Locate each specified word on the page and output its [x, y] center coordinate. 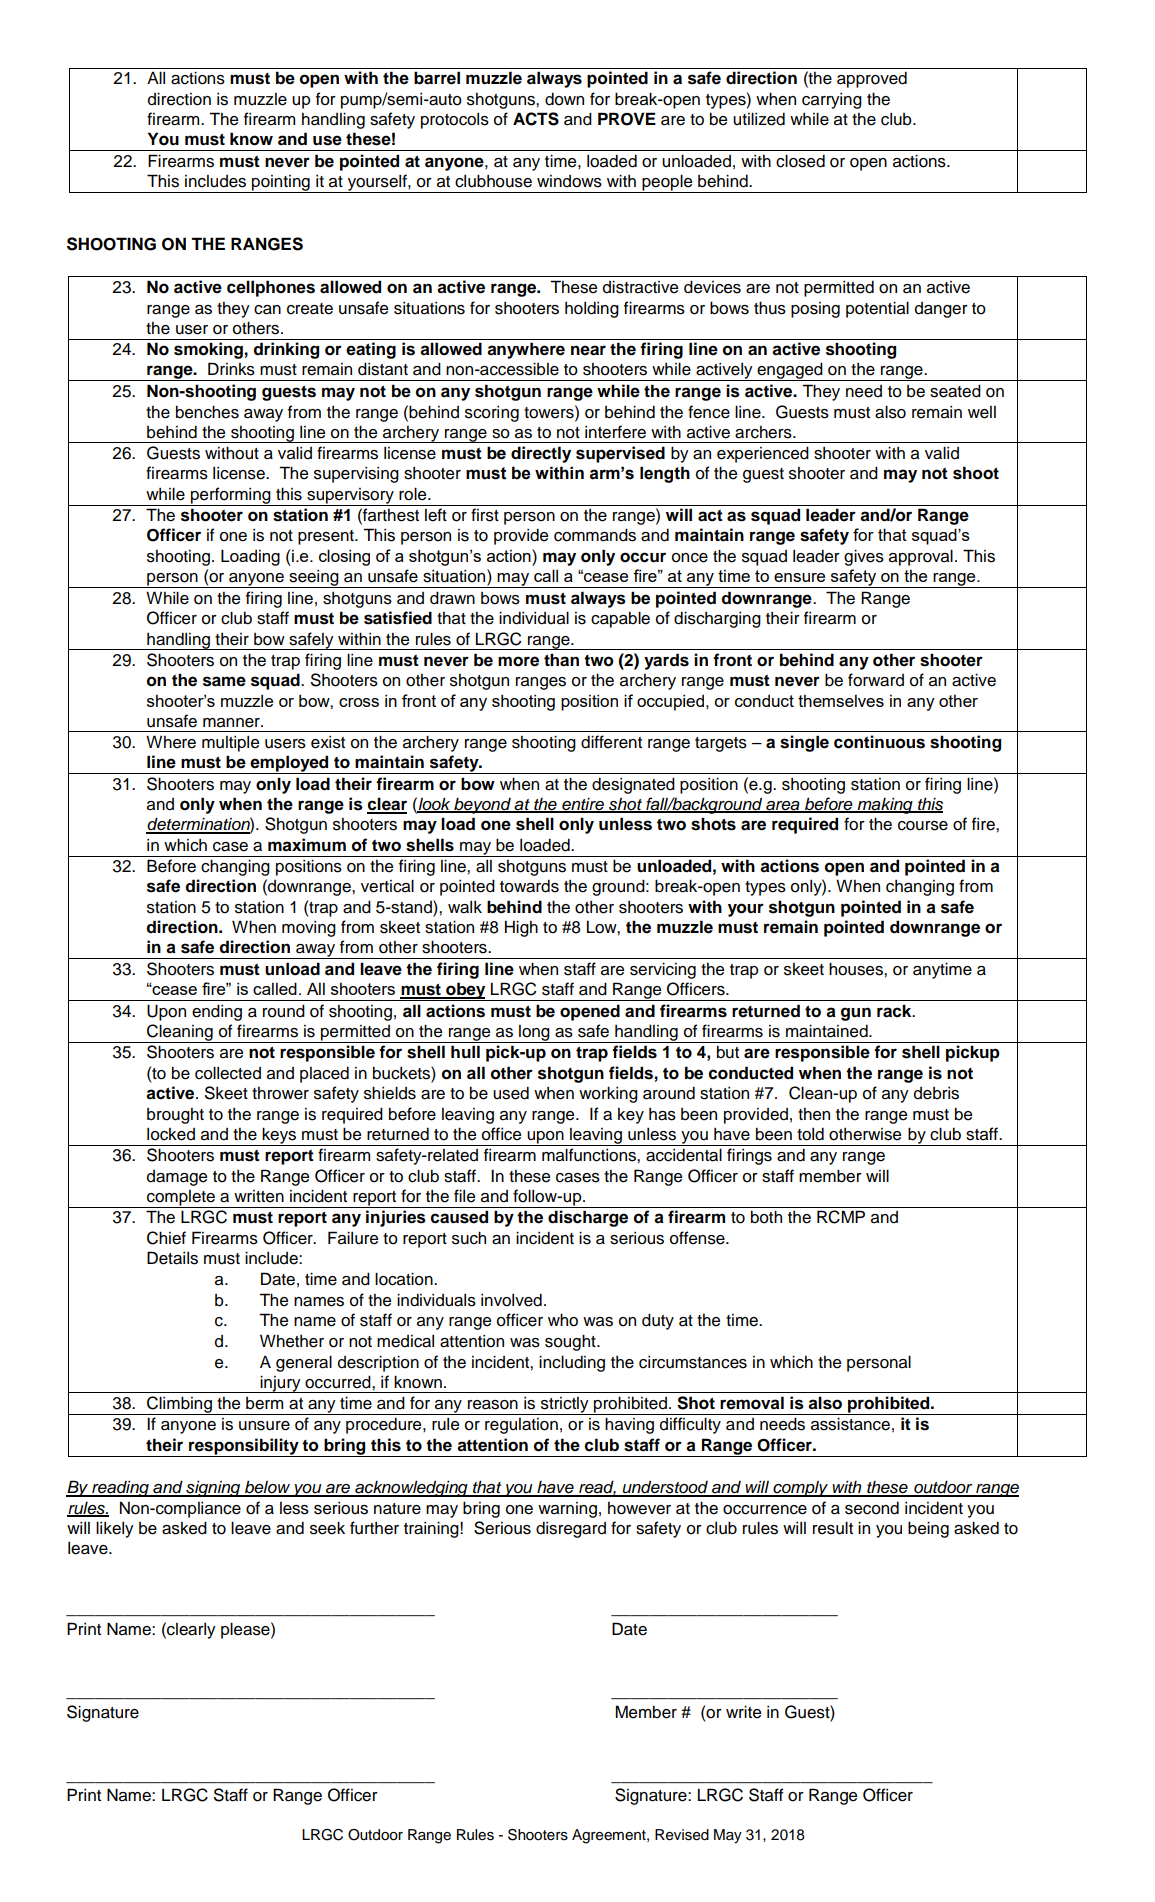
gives [864, 557]
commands [595, 535]
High [521, 928]
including [572, 1363]
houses [857, 969]
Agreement [610, 1836]
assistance [850, 1424]
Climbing [179, 1405]
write [743, 1712]
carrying [832, 101]
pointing [281, 184]
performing [231, 496]
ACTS [536, 119]
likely [115, 1529]
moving [309, 929]
